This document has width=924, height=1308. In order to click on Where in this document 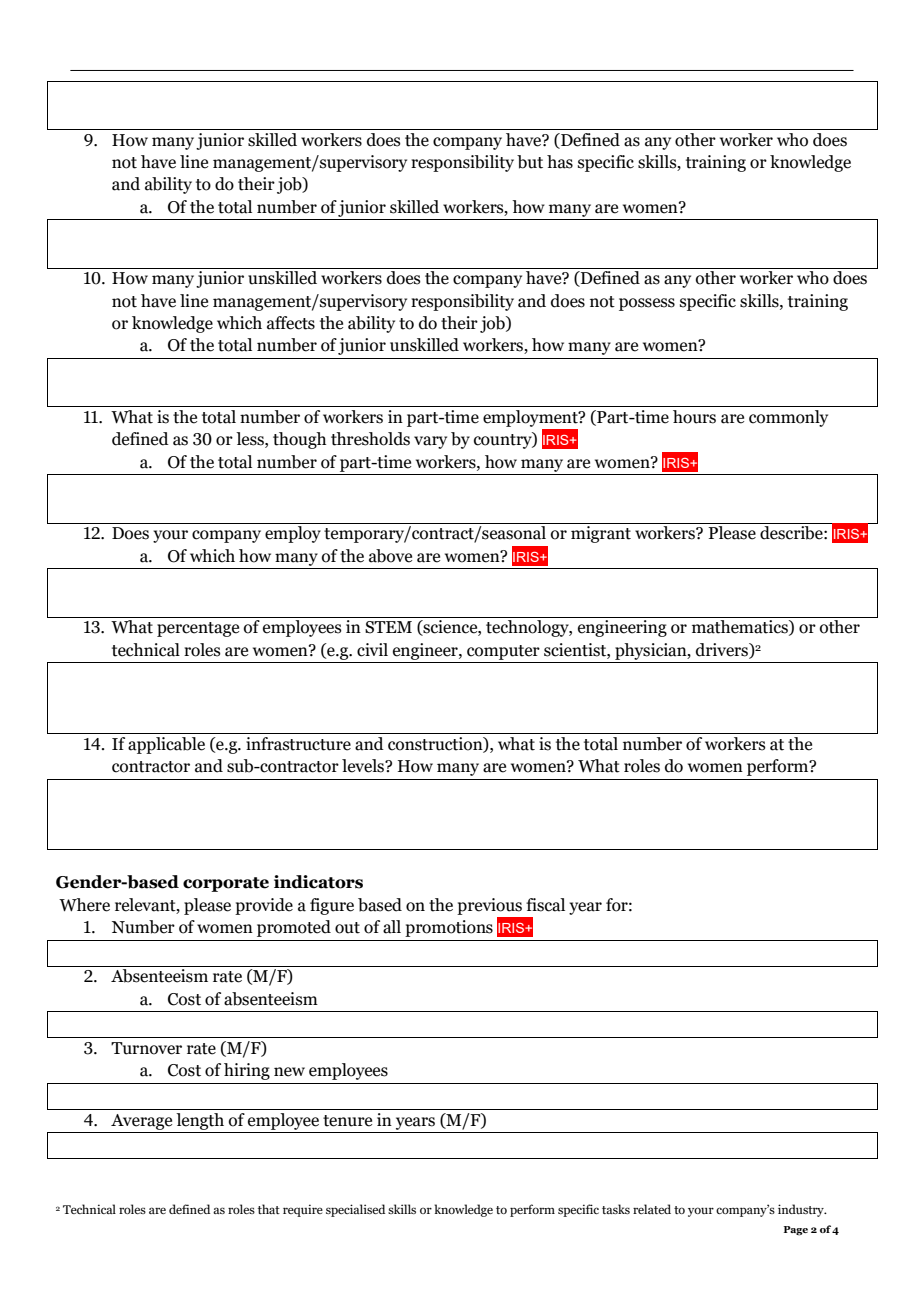, I will do `click(84, 905)`.
